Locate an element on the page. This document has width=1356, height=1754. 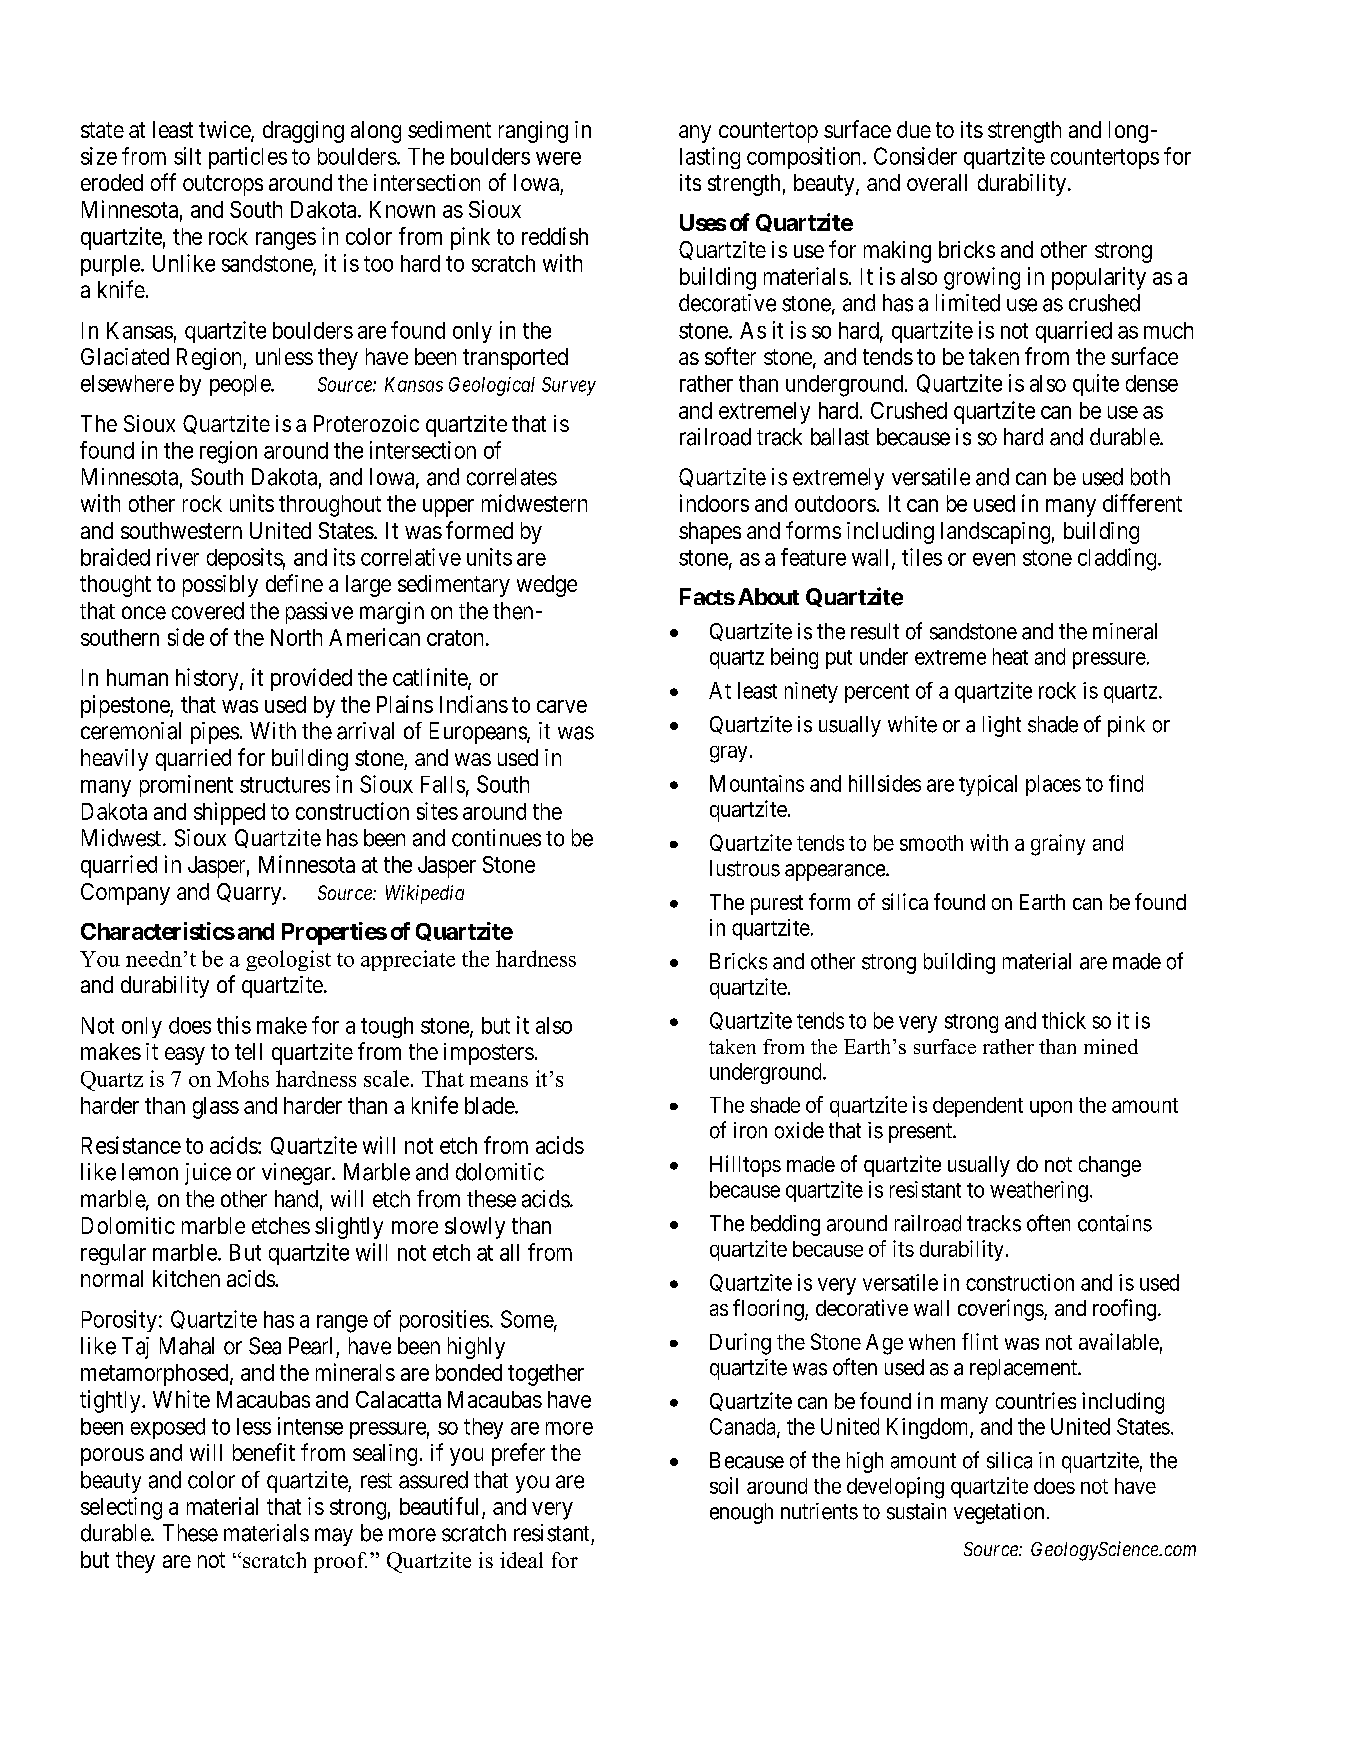
vegetation is located at coordinates (999, 1513).
